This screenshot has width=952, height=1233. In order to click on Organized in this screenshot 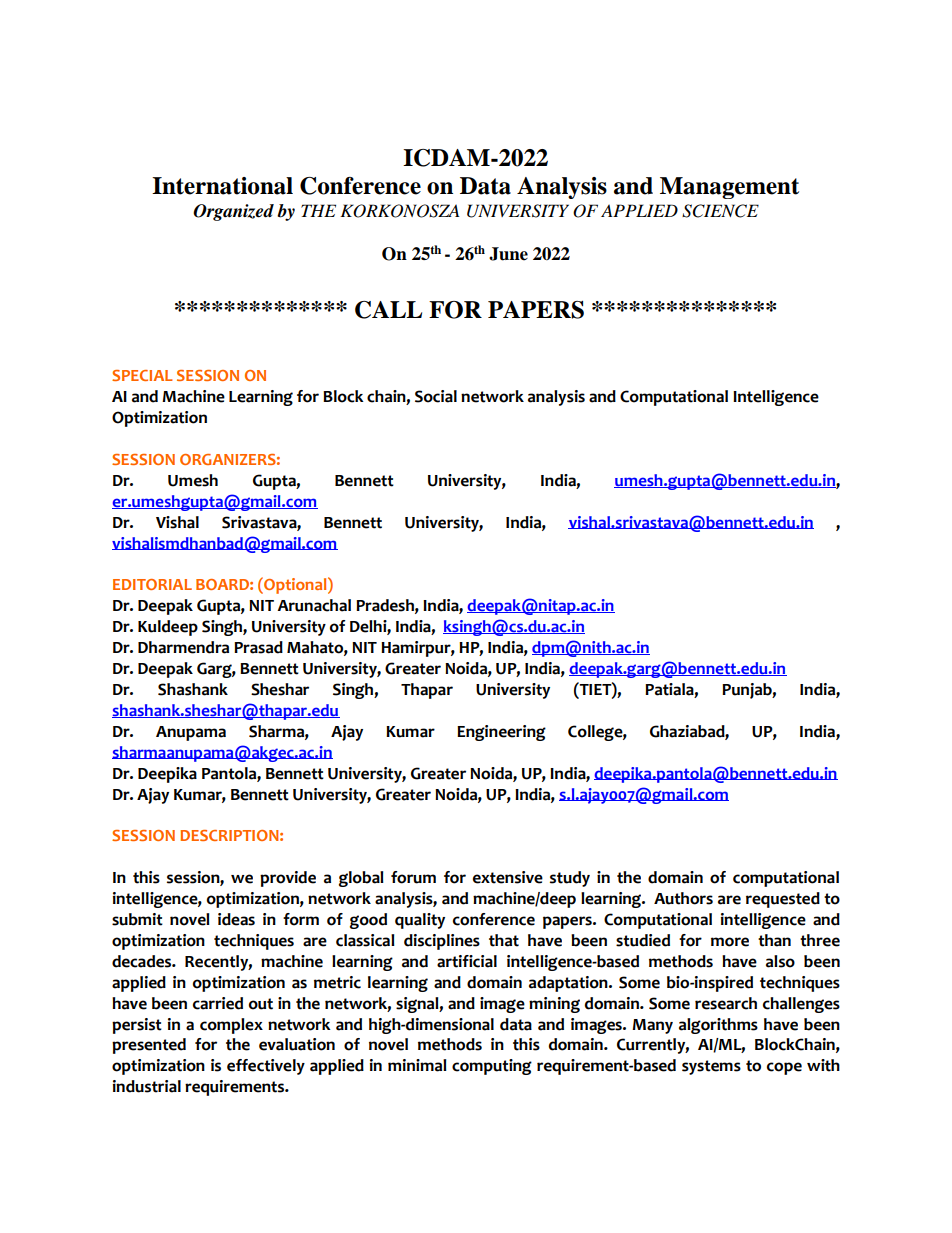, I will do `click(233, 212)`.
